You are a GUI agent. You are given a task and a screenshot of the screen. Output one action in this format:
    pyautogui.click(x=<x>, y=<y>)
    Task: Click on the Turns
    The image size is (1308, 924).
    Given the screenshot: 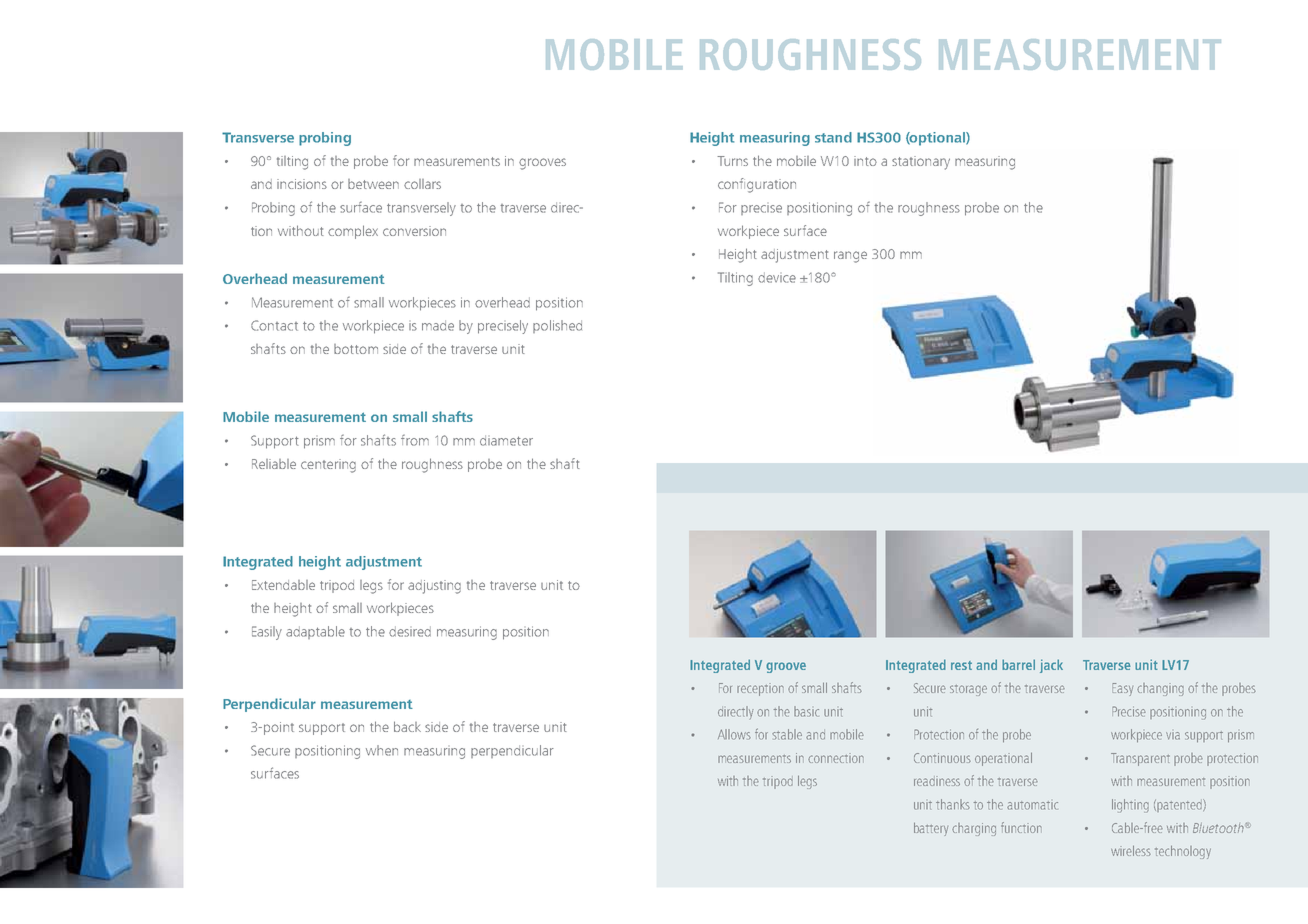 What is the action you would take?
    pyautogui.click(x=732, y=161)
